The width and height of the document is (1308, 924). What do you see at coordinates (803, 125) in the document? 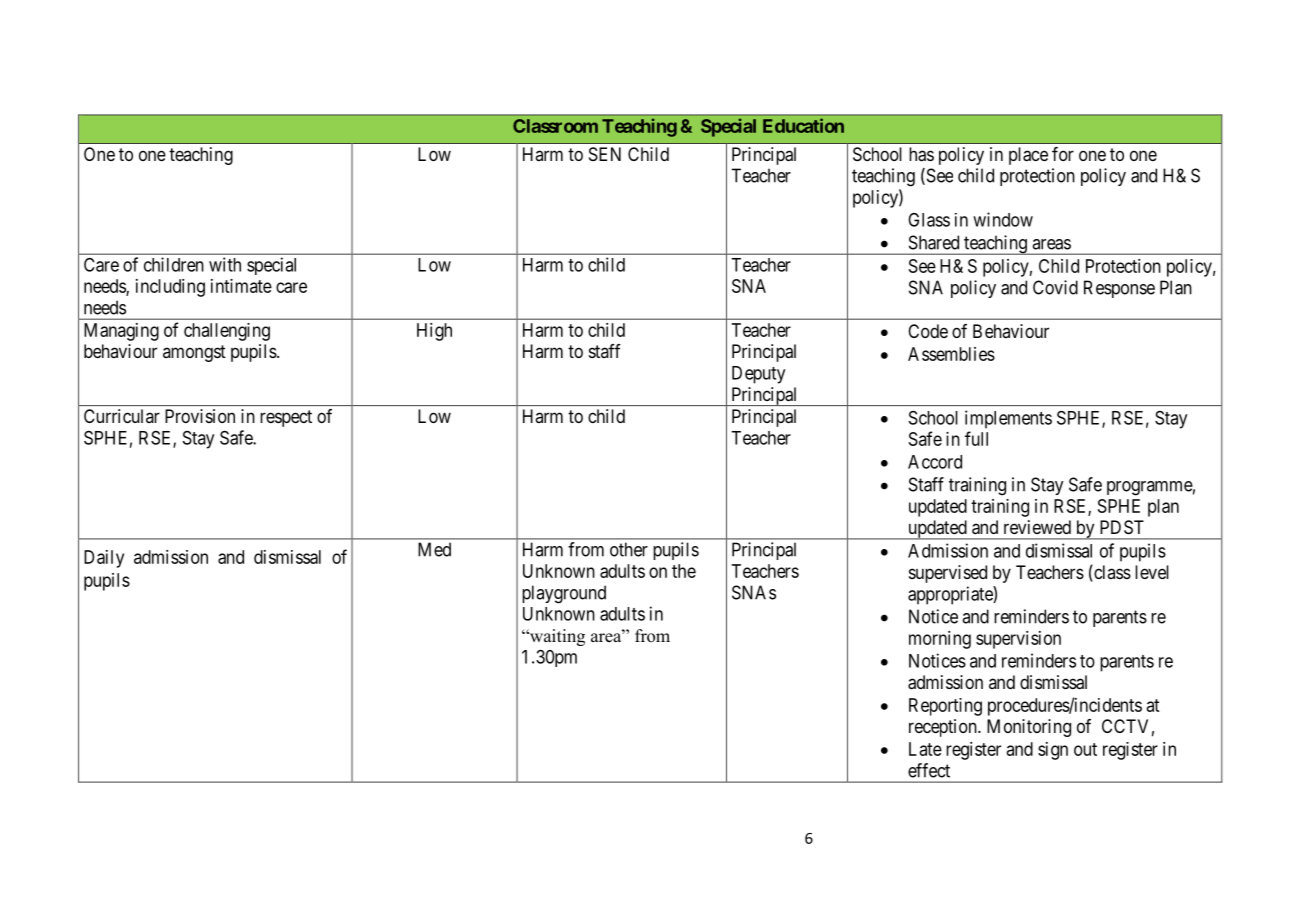
I see `Education` at bounding box center [803, 125].
